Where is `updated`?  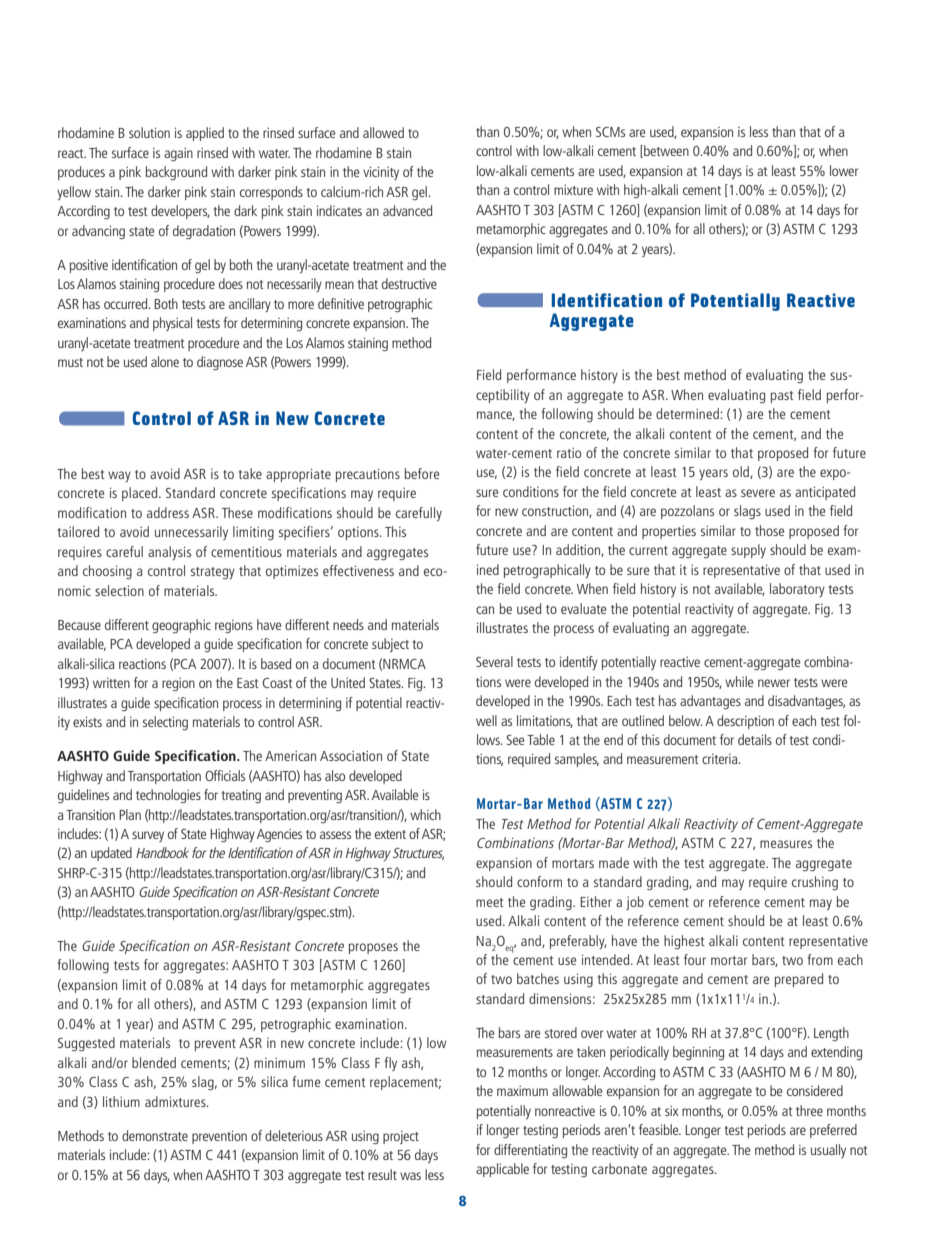 updated is located at coordinates (111, 854).
